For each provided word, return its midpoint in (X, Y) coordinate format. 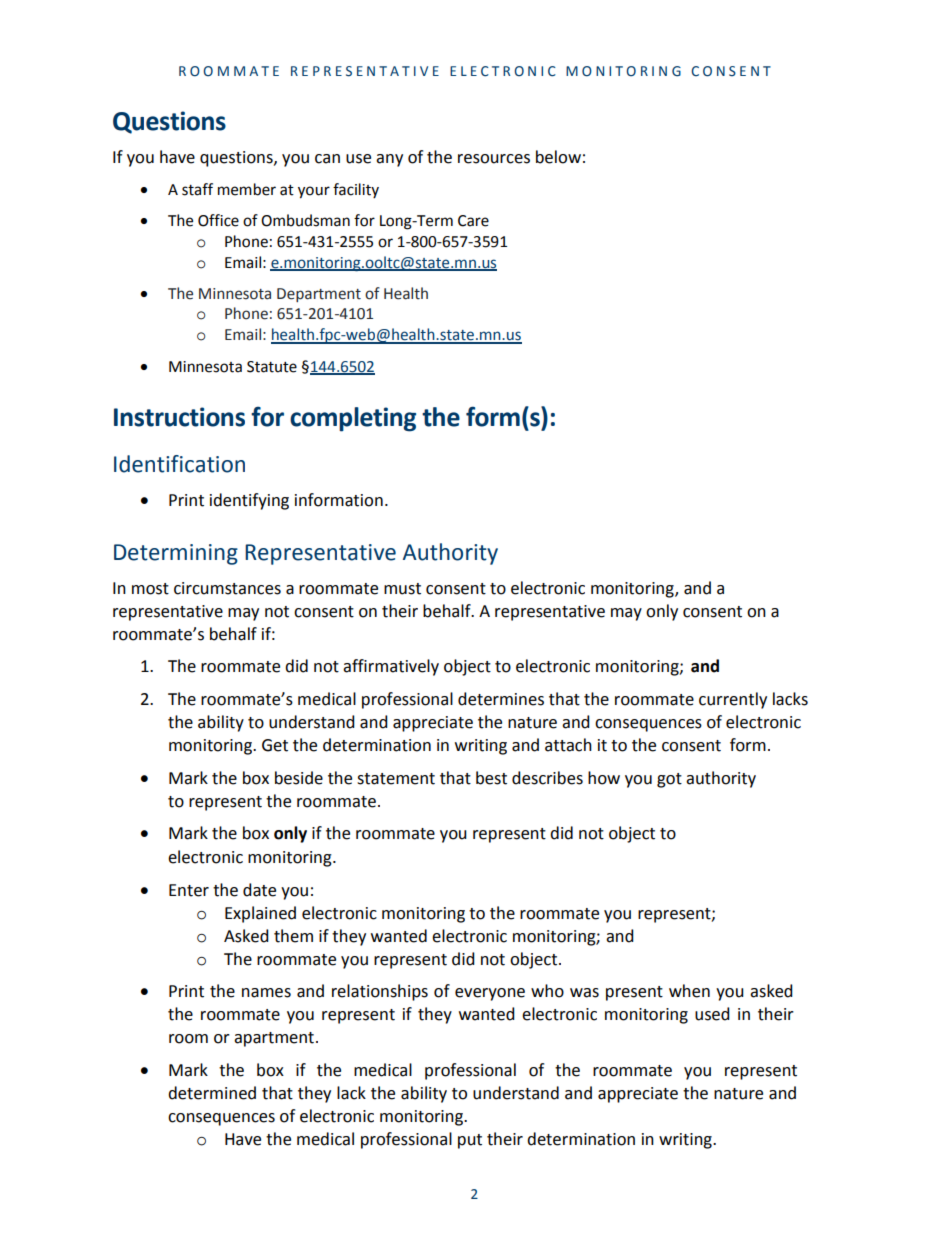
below (558, 157)
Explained (260, 914)
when (689, 991)
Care (473, 221)
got (669, 780)
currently (733, 700)
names (266, 993)
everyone (490, 994)
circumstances (227, 588)
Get (275, 745)
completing (353, 419)
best (491, 778)
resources (494, 159)
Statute (272, 367)
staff (197, 189)
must (402, 589)
